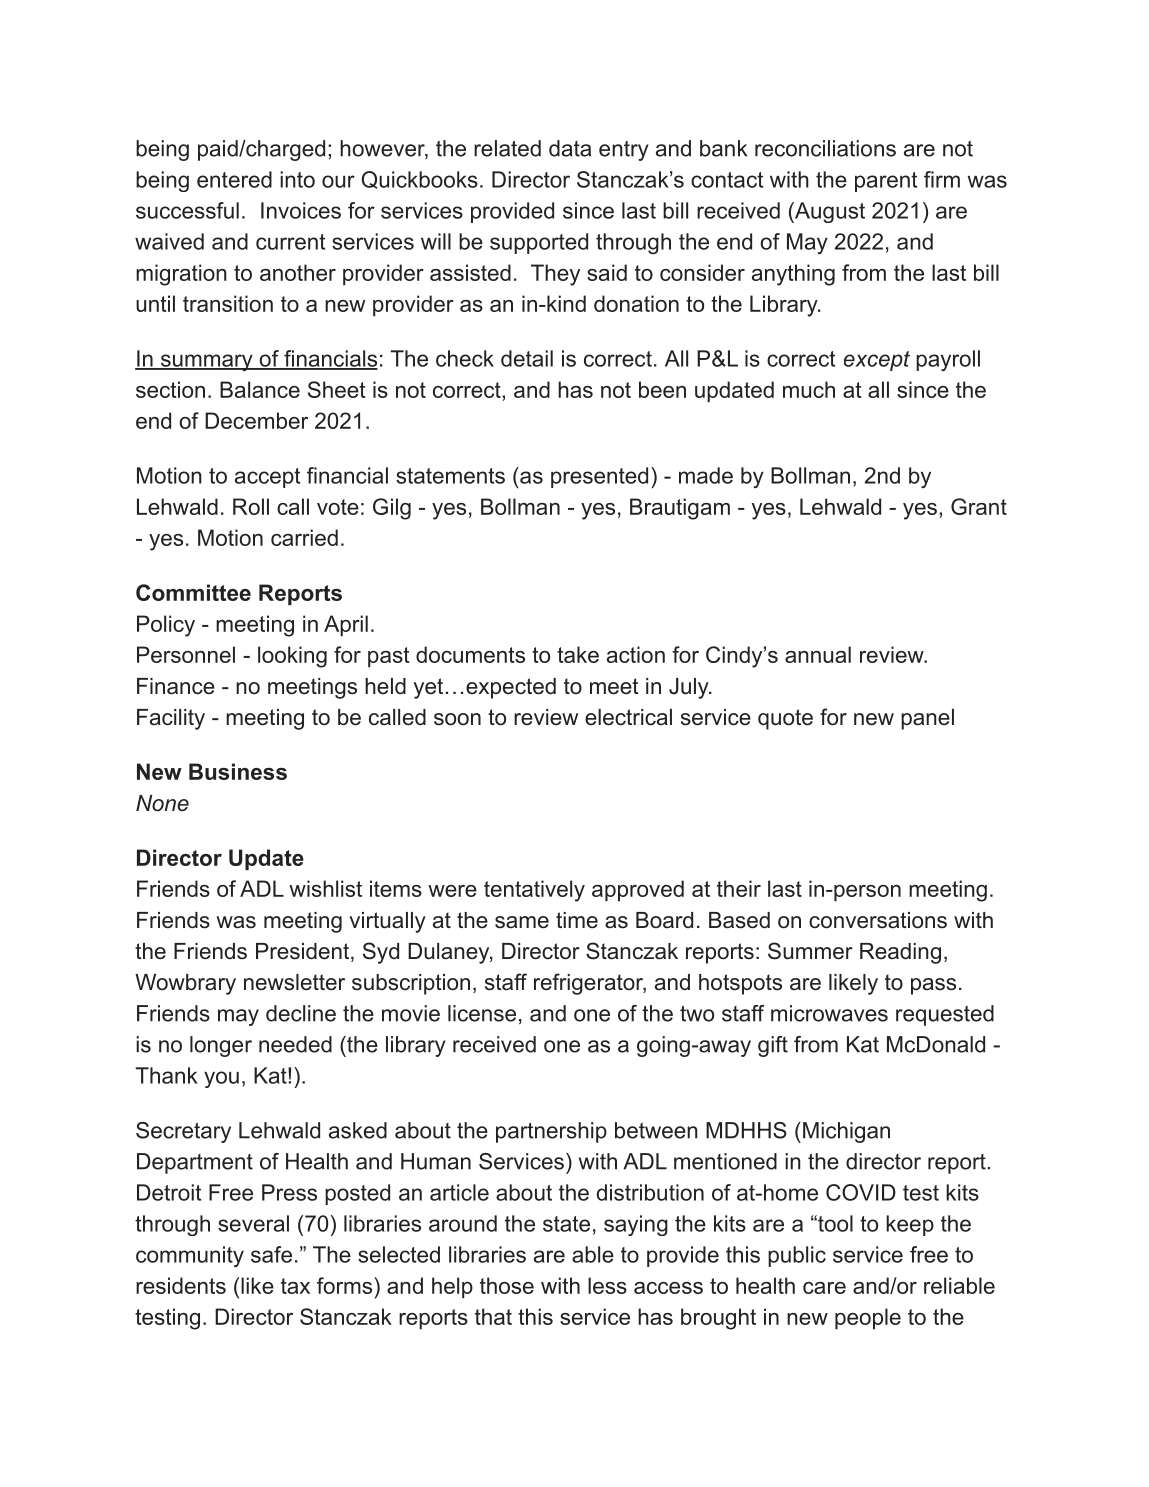 This document has height=1487, width=1149. Describe the element at coordinates (234, 179) in the document. I see `entered` at that location.
